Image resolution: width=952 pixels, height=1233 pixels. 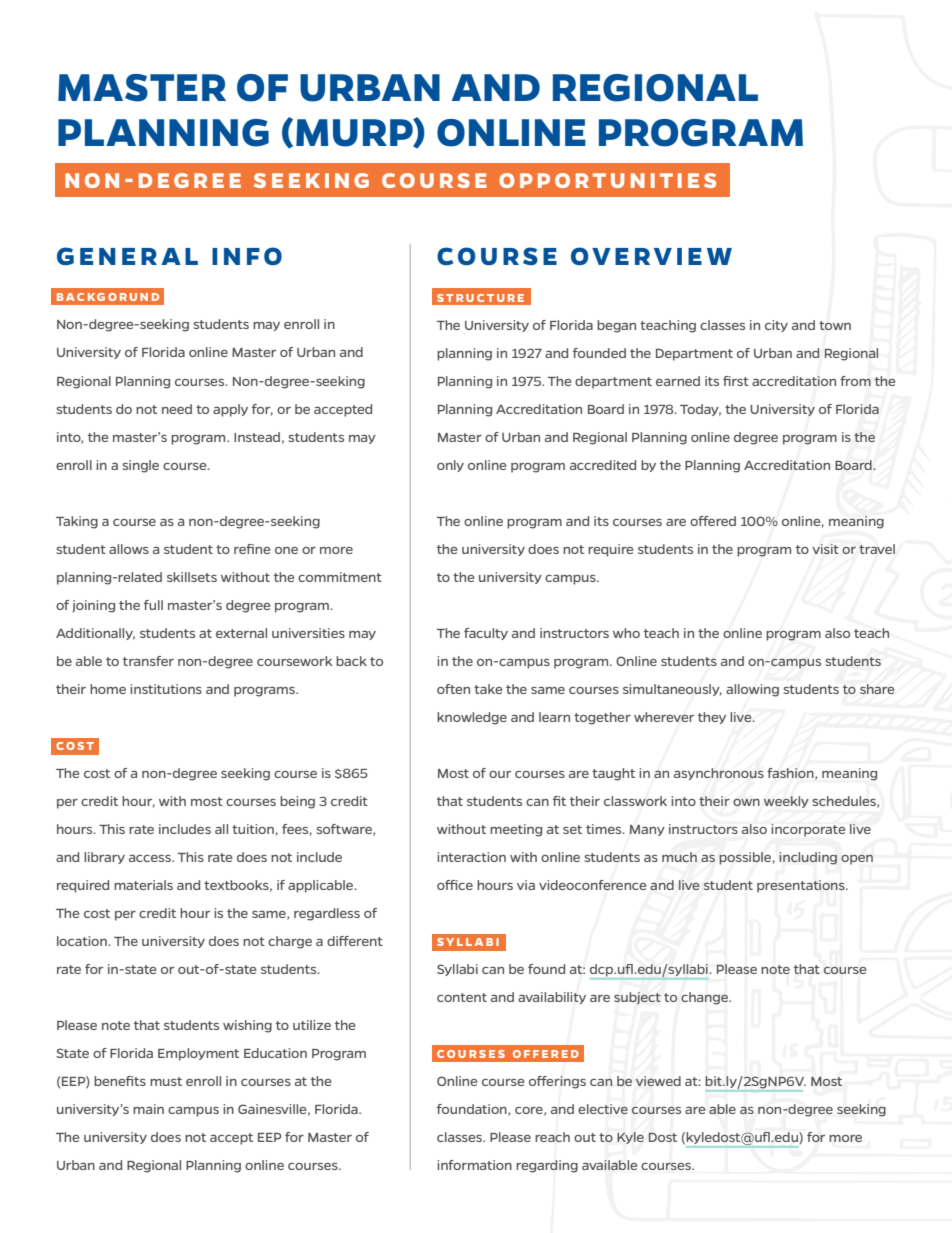 I want to click on main, so click(x=148, y=1109).
